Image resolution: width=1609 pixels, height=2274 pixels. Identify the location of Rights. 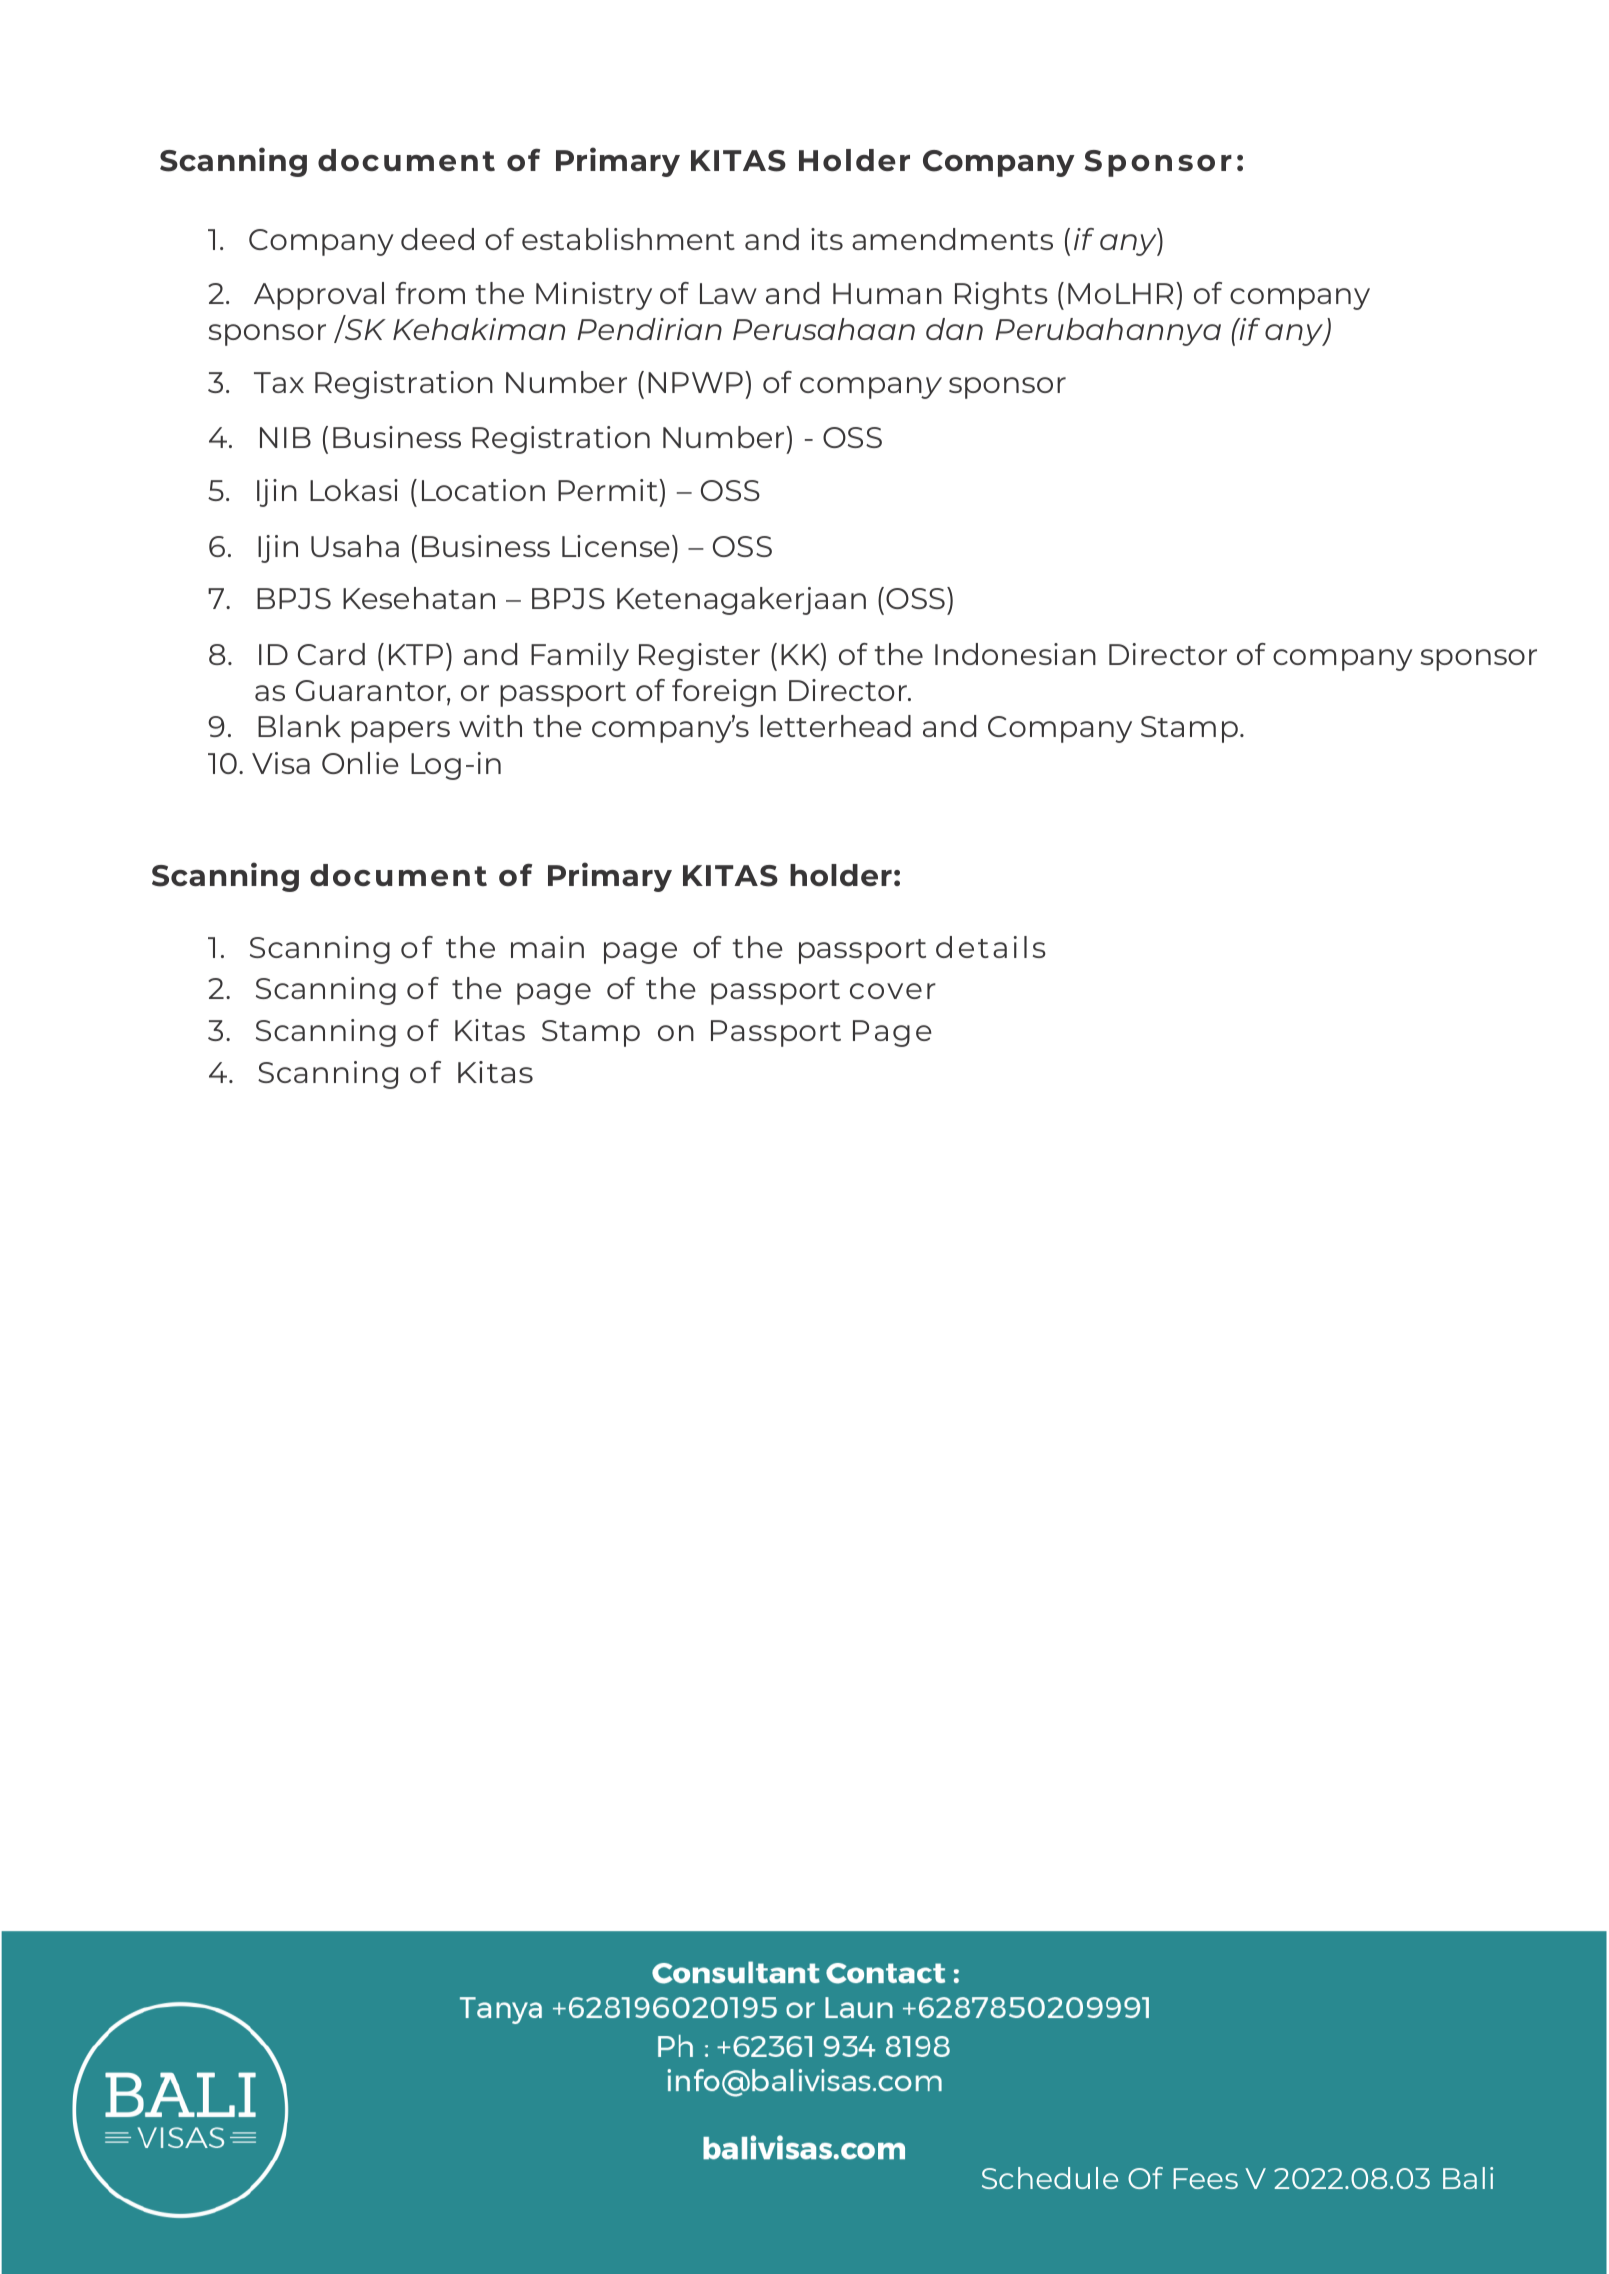
(1001, 296).
